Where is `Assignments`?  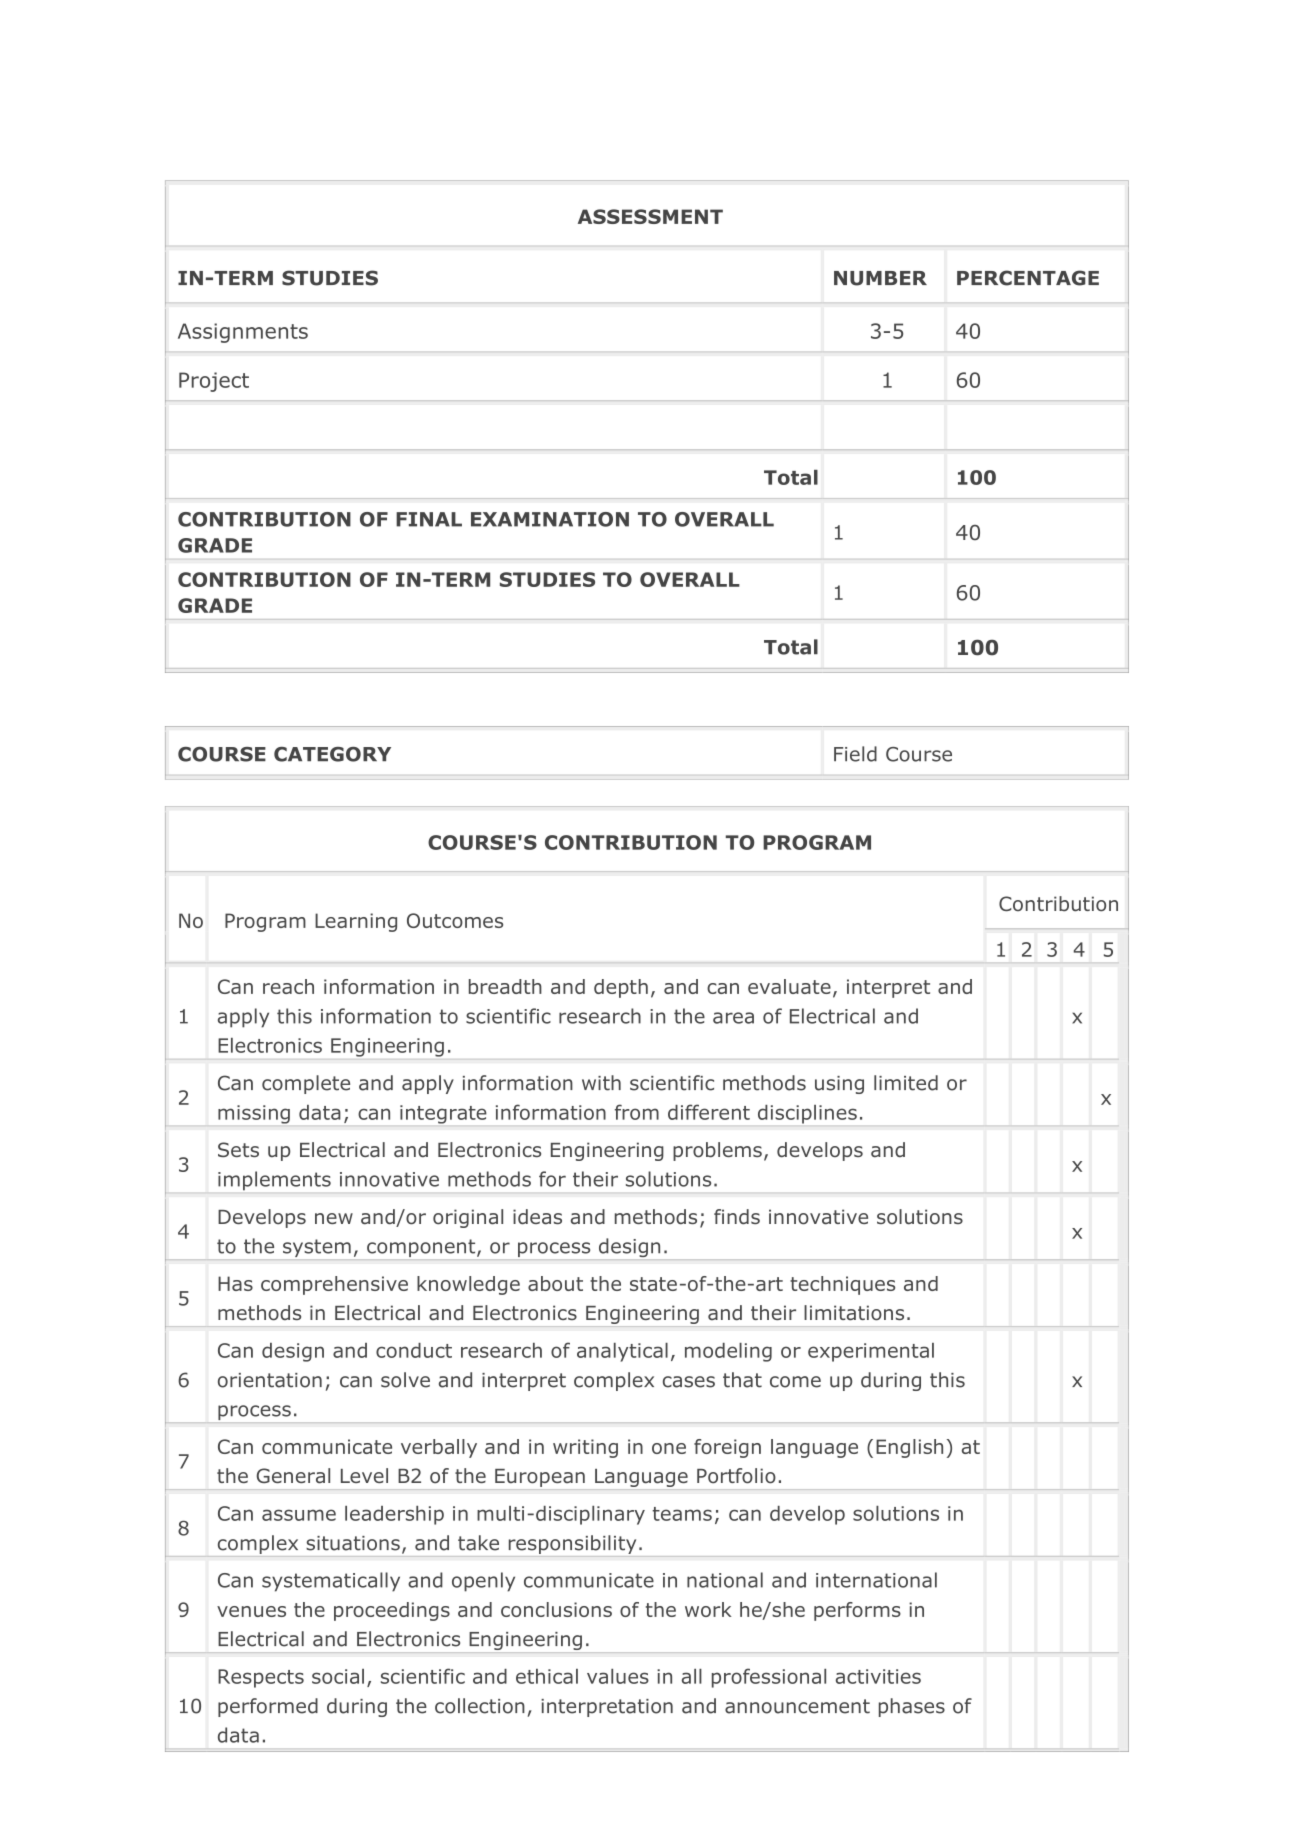
Assignments is located at coordinates (243, 333).
